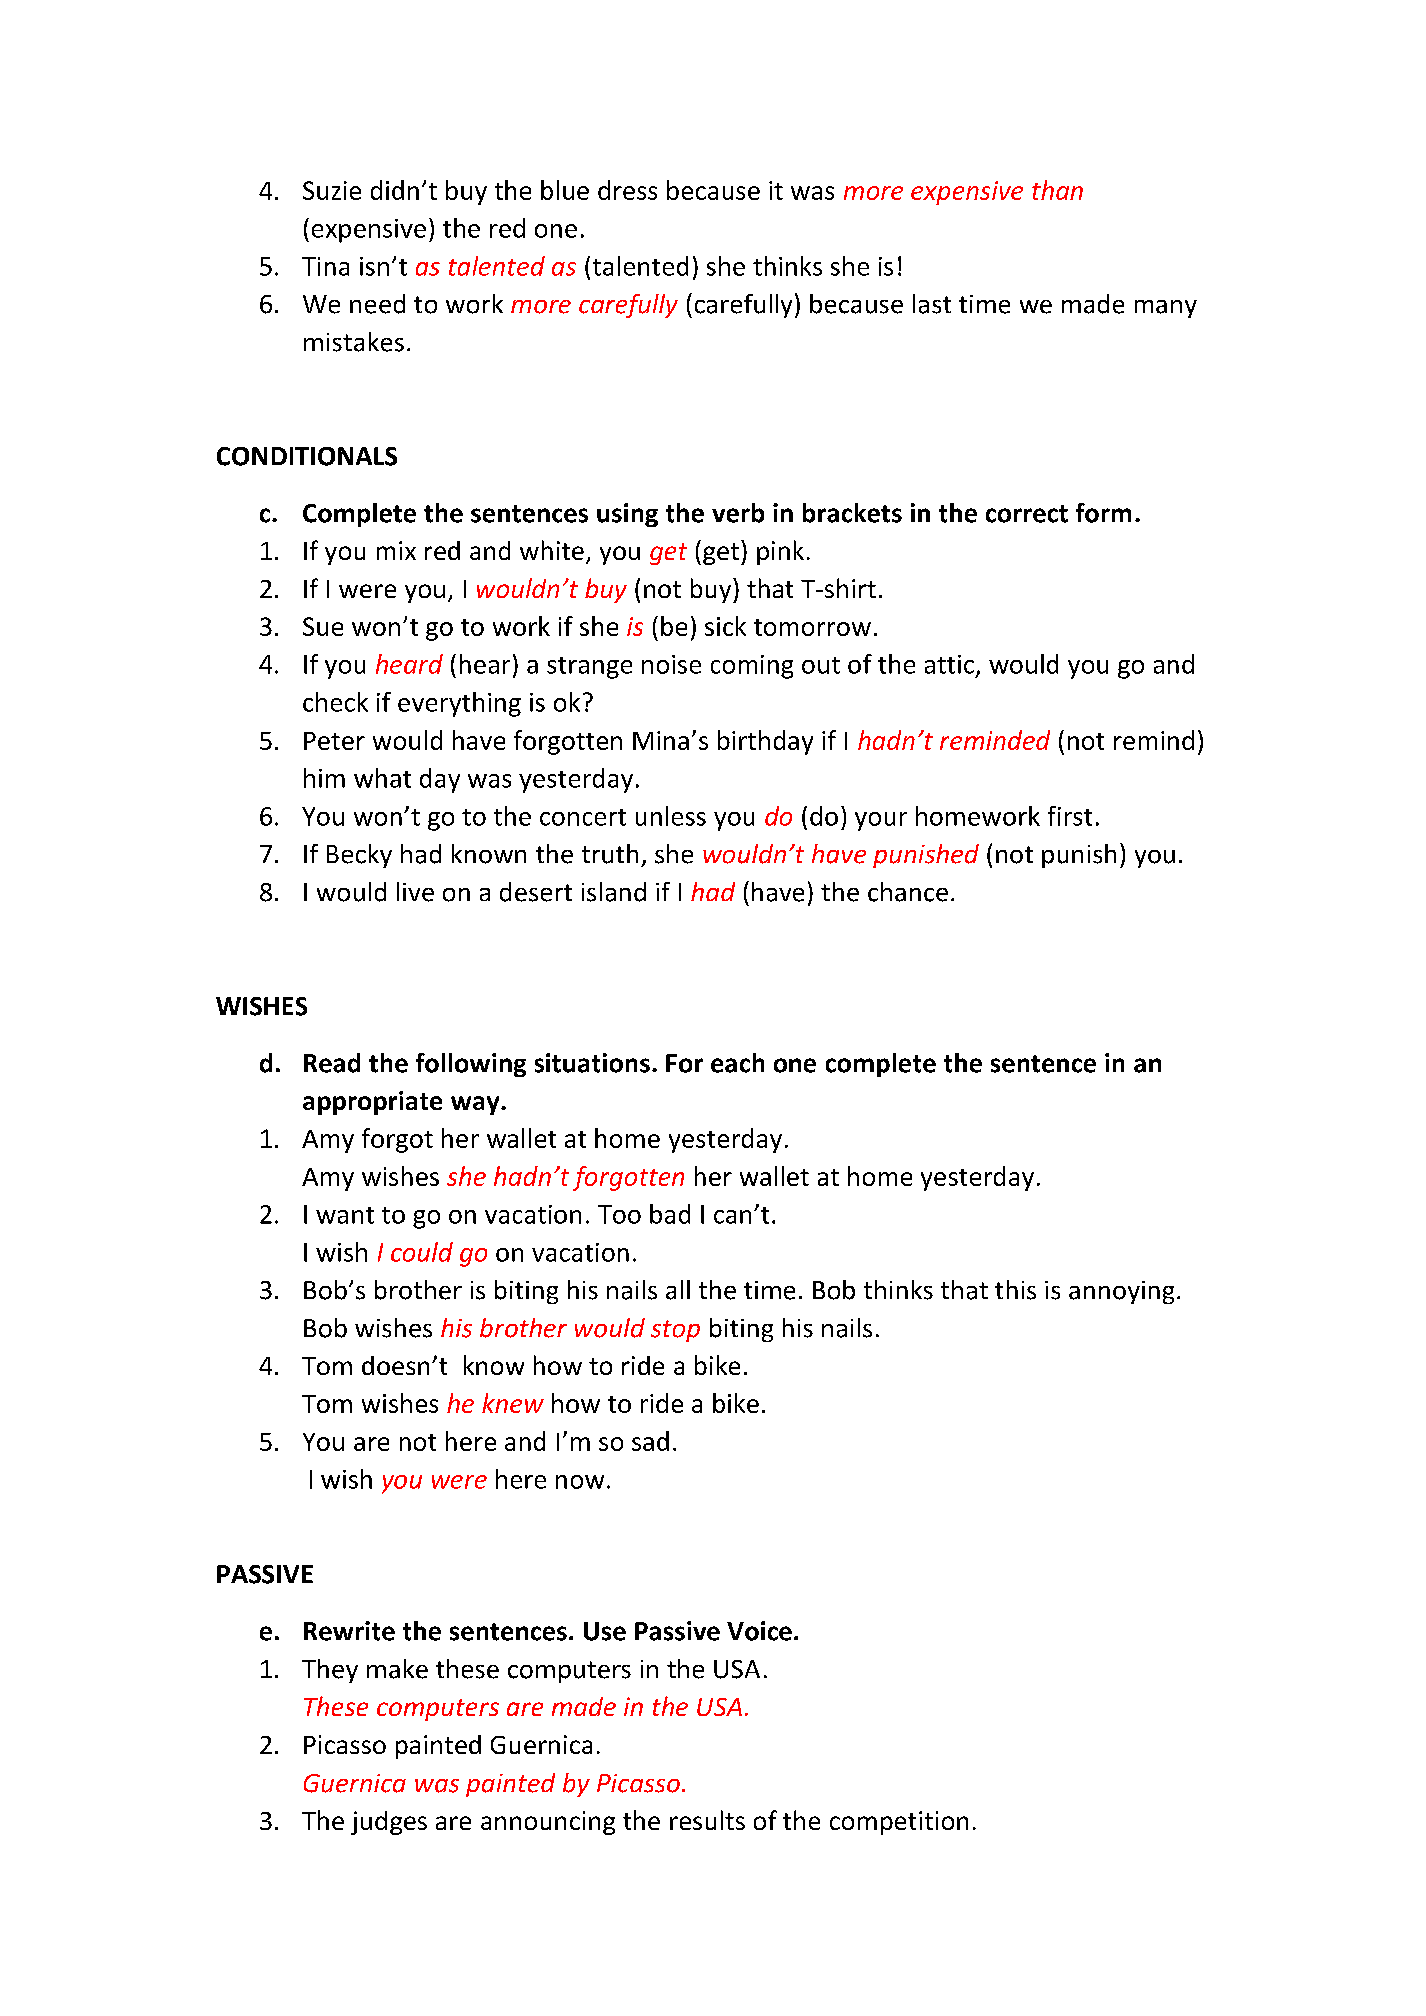  Describe the element at coordinates (377, 304) in the document. I see `need` at that location.
